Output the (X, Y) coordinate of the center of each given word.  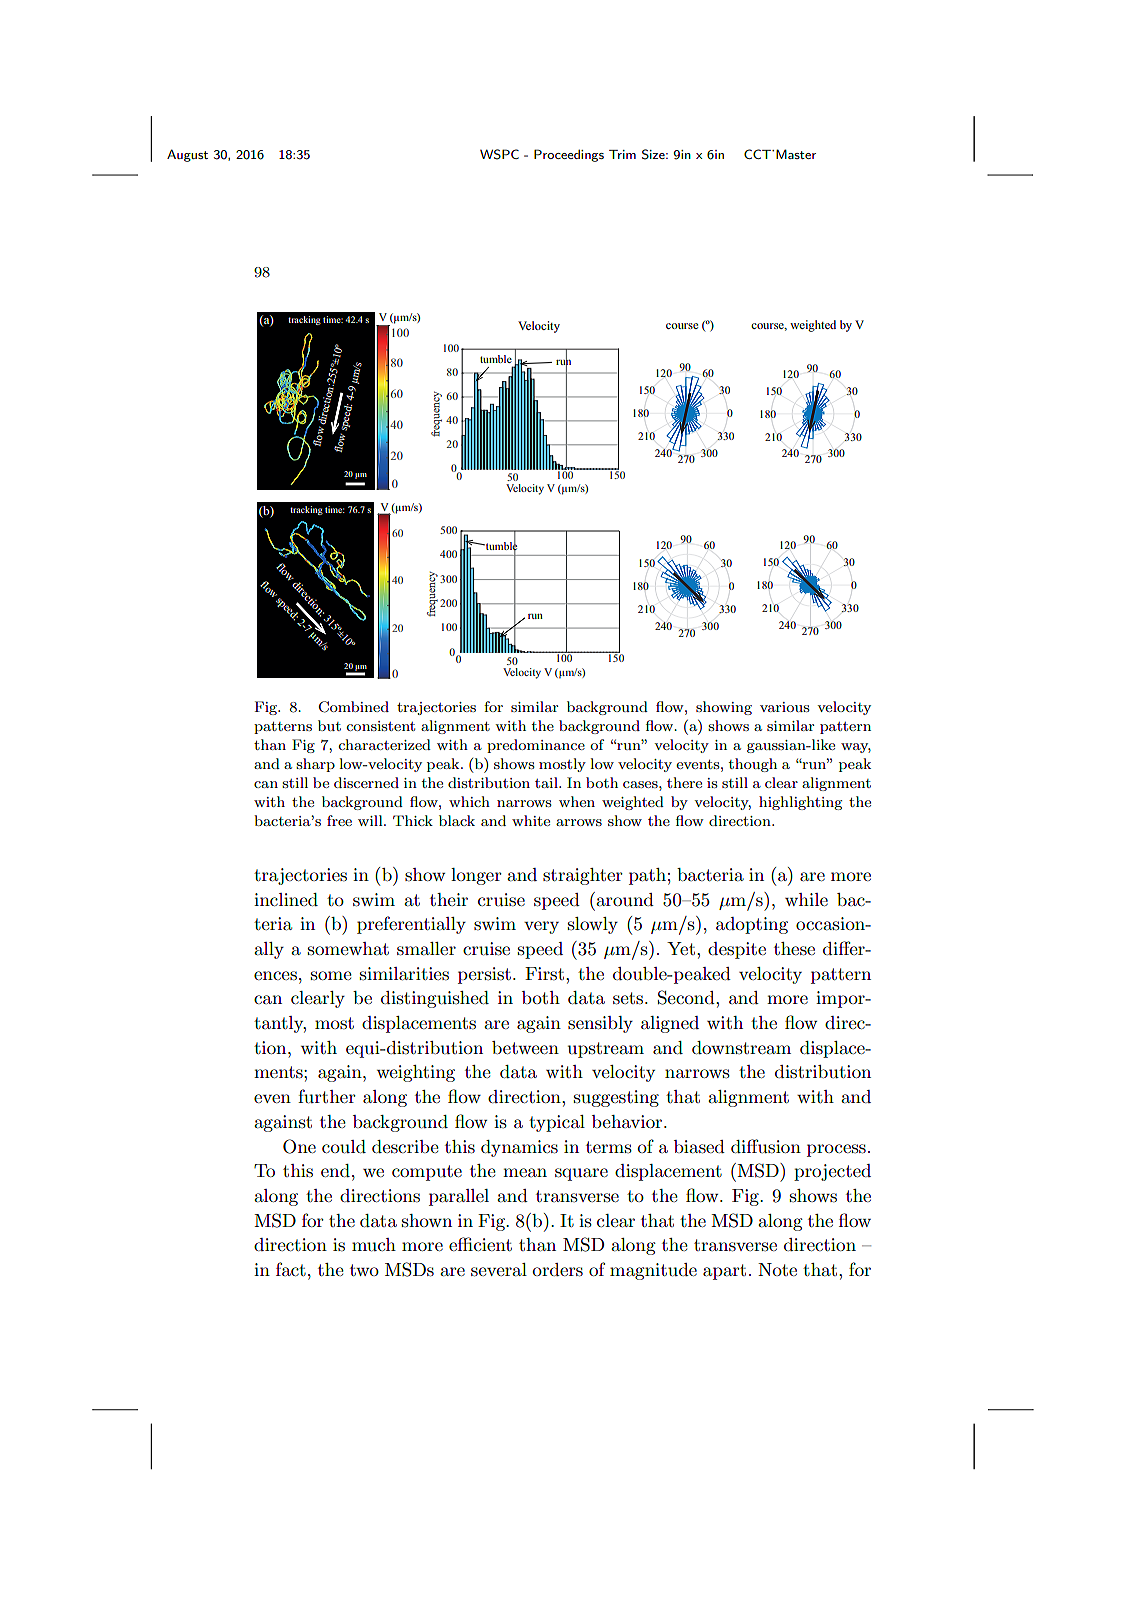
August (187, 155)
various (784, 707)
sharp (315, 765)
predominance (536, 746)
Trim (622, 154)
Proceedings (569, 155)
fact (291, 1269)
